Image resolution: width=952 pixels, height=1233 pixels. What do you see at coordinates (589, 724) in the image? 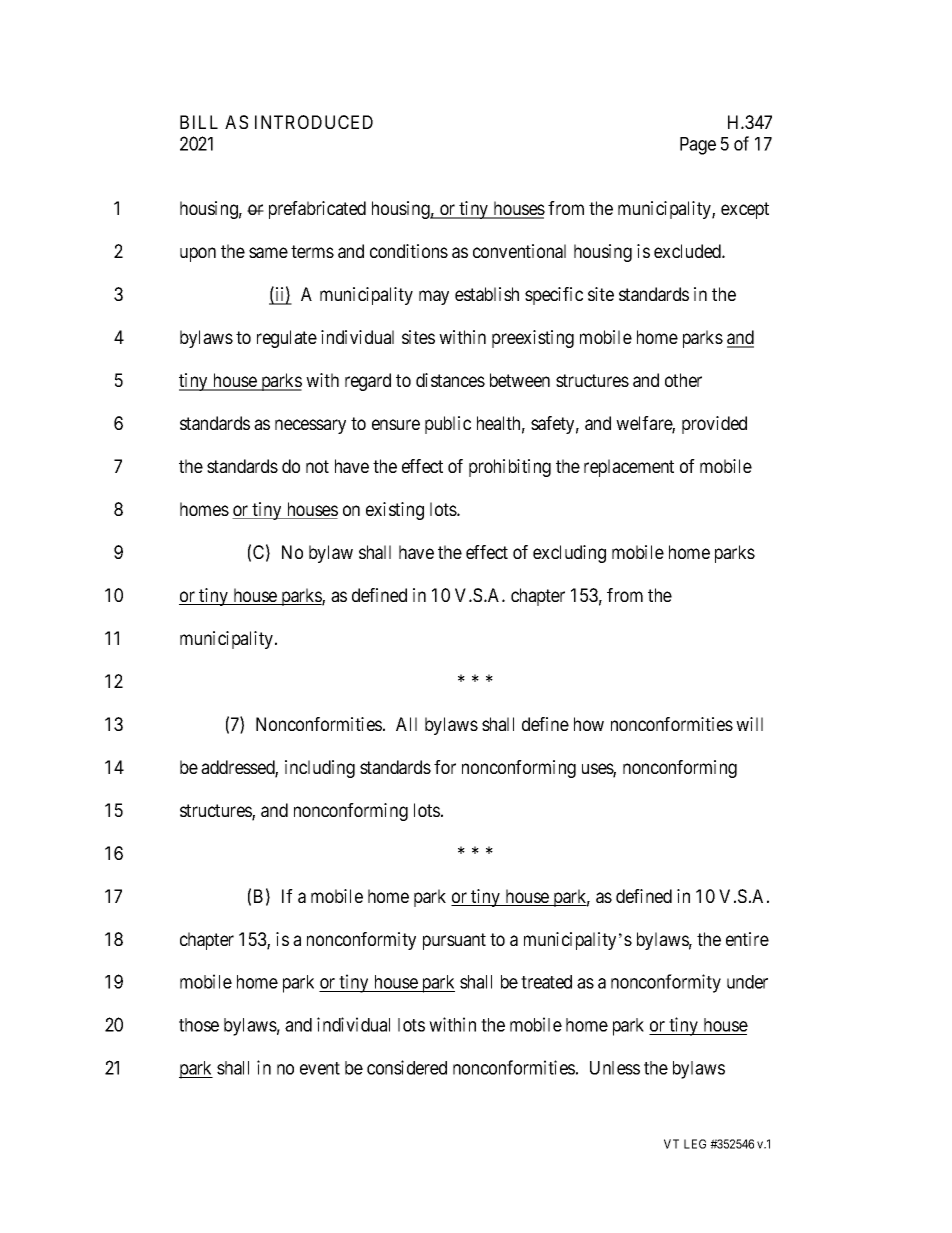
I see `how` at bounding box center [589, 724].
